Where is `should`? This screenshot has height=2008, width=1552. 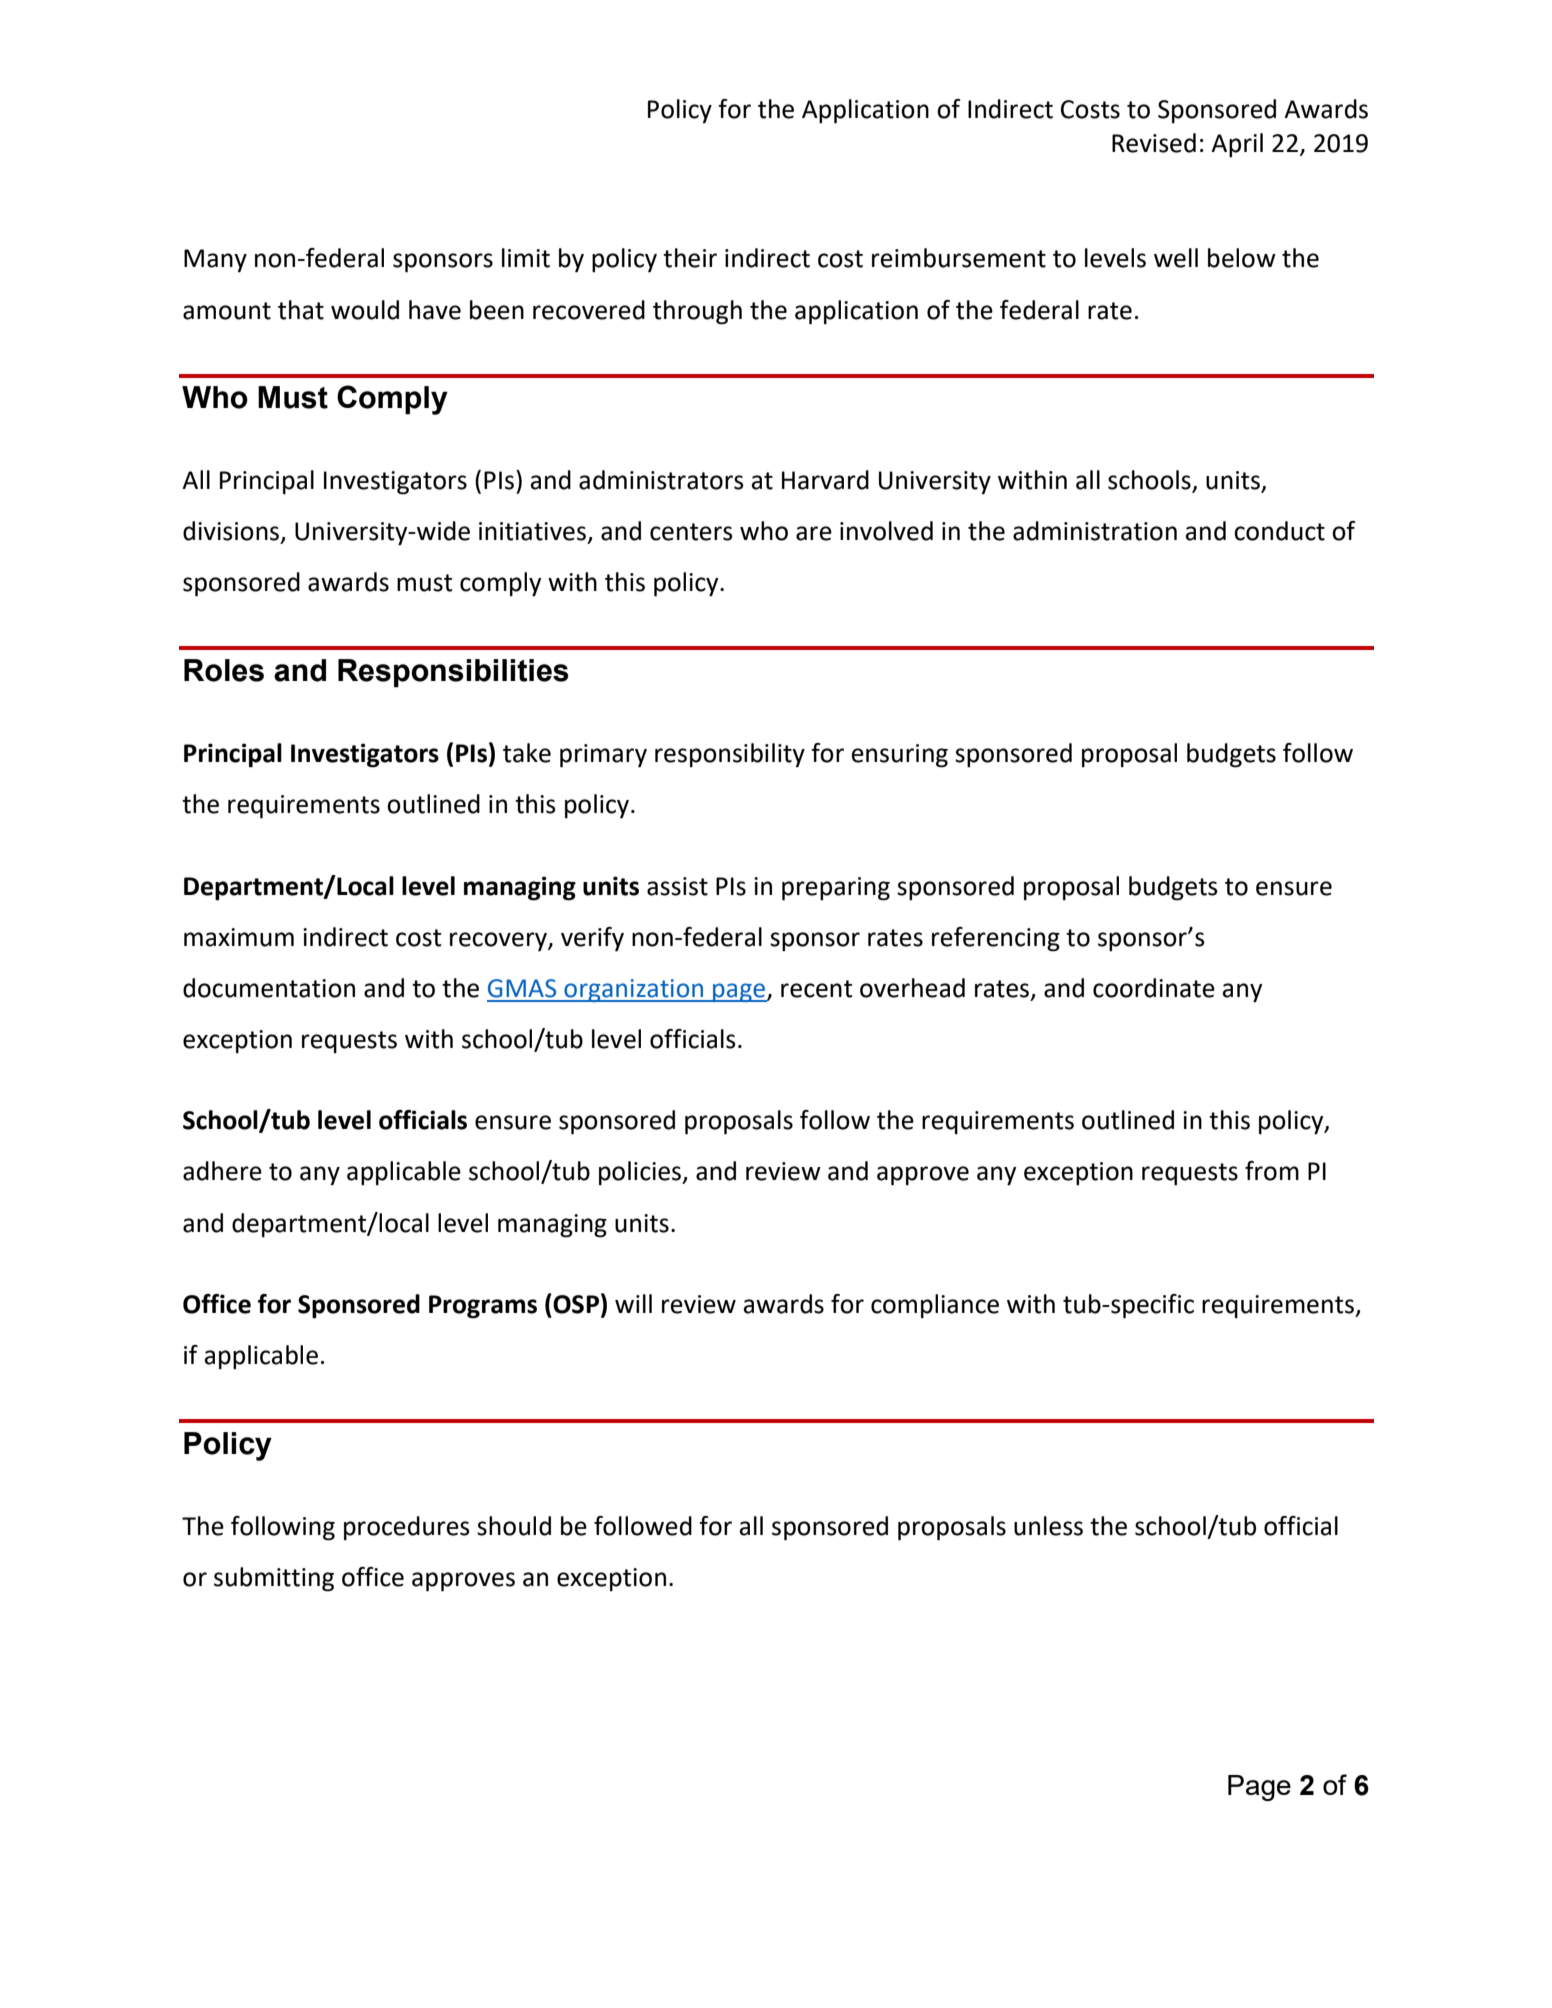
should is located at coordinates (514, 1526).
